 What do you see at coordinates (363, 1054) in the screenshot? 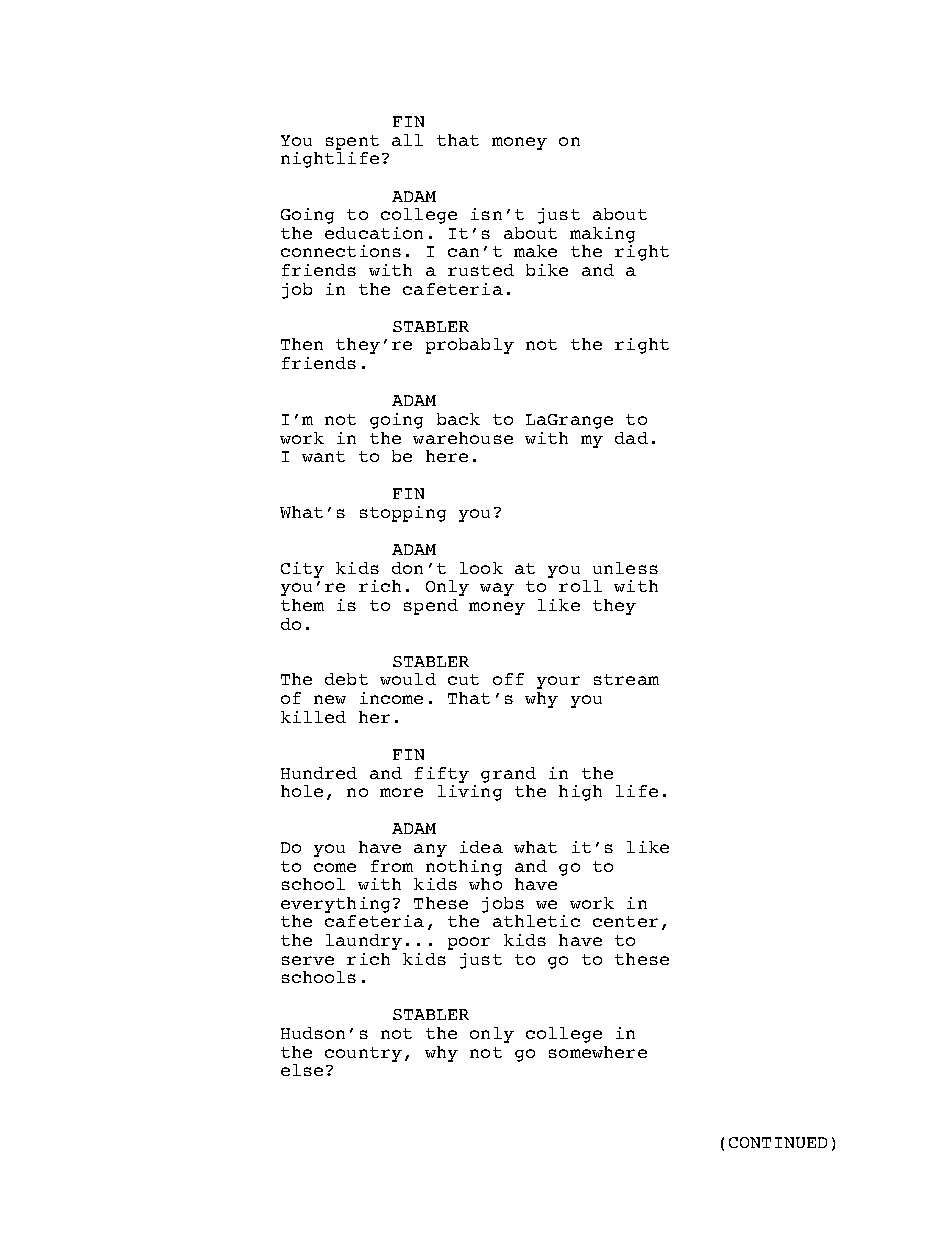
I see `country` at bounding box center [363, 1054].
